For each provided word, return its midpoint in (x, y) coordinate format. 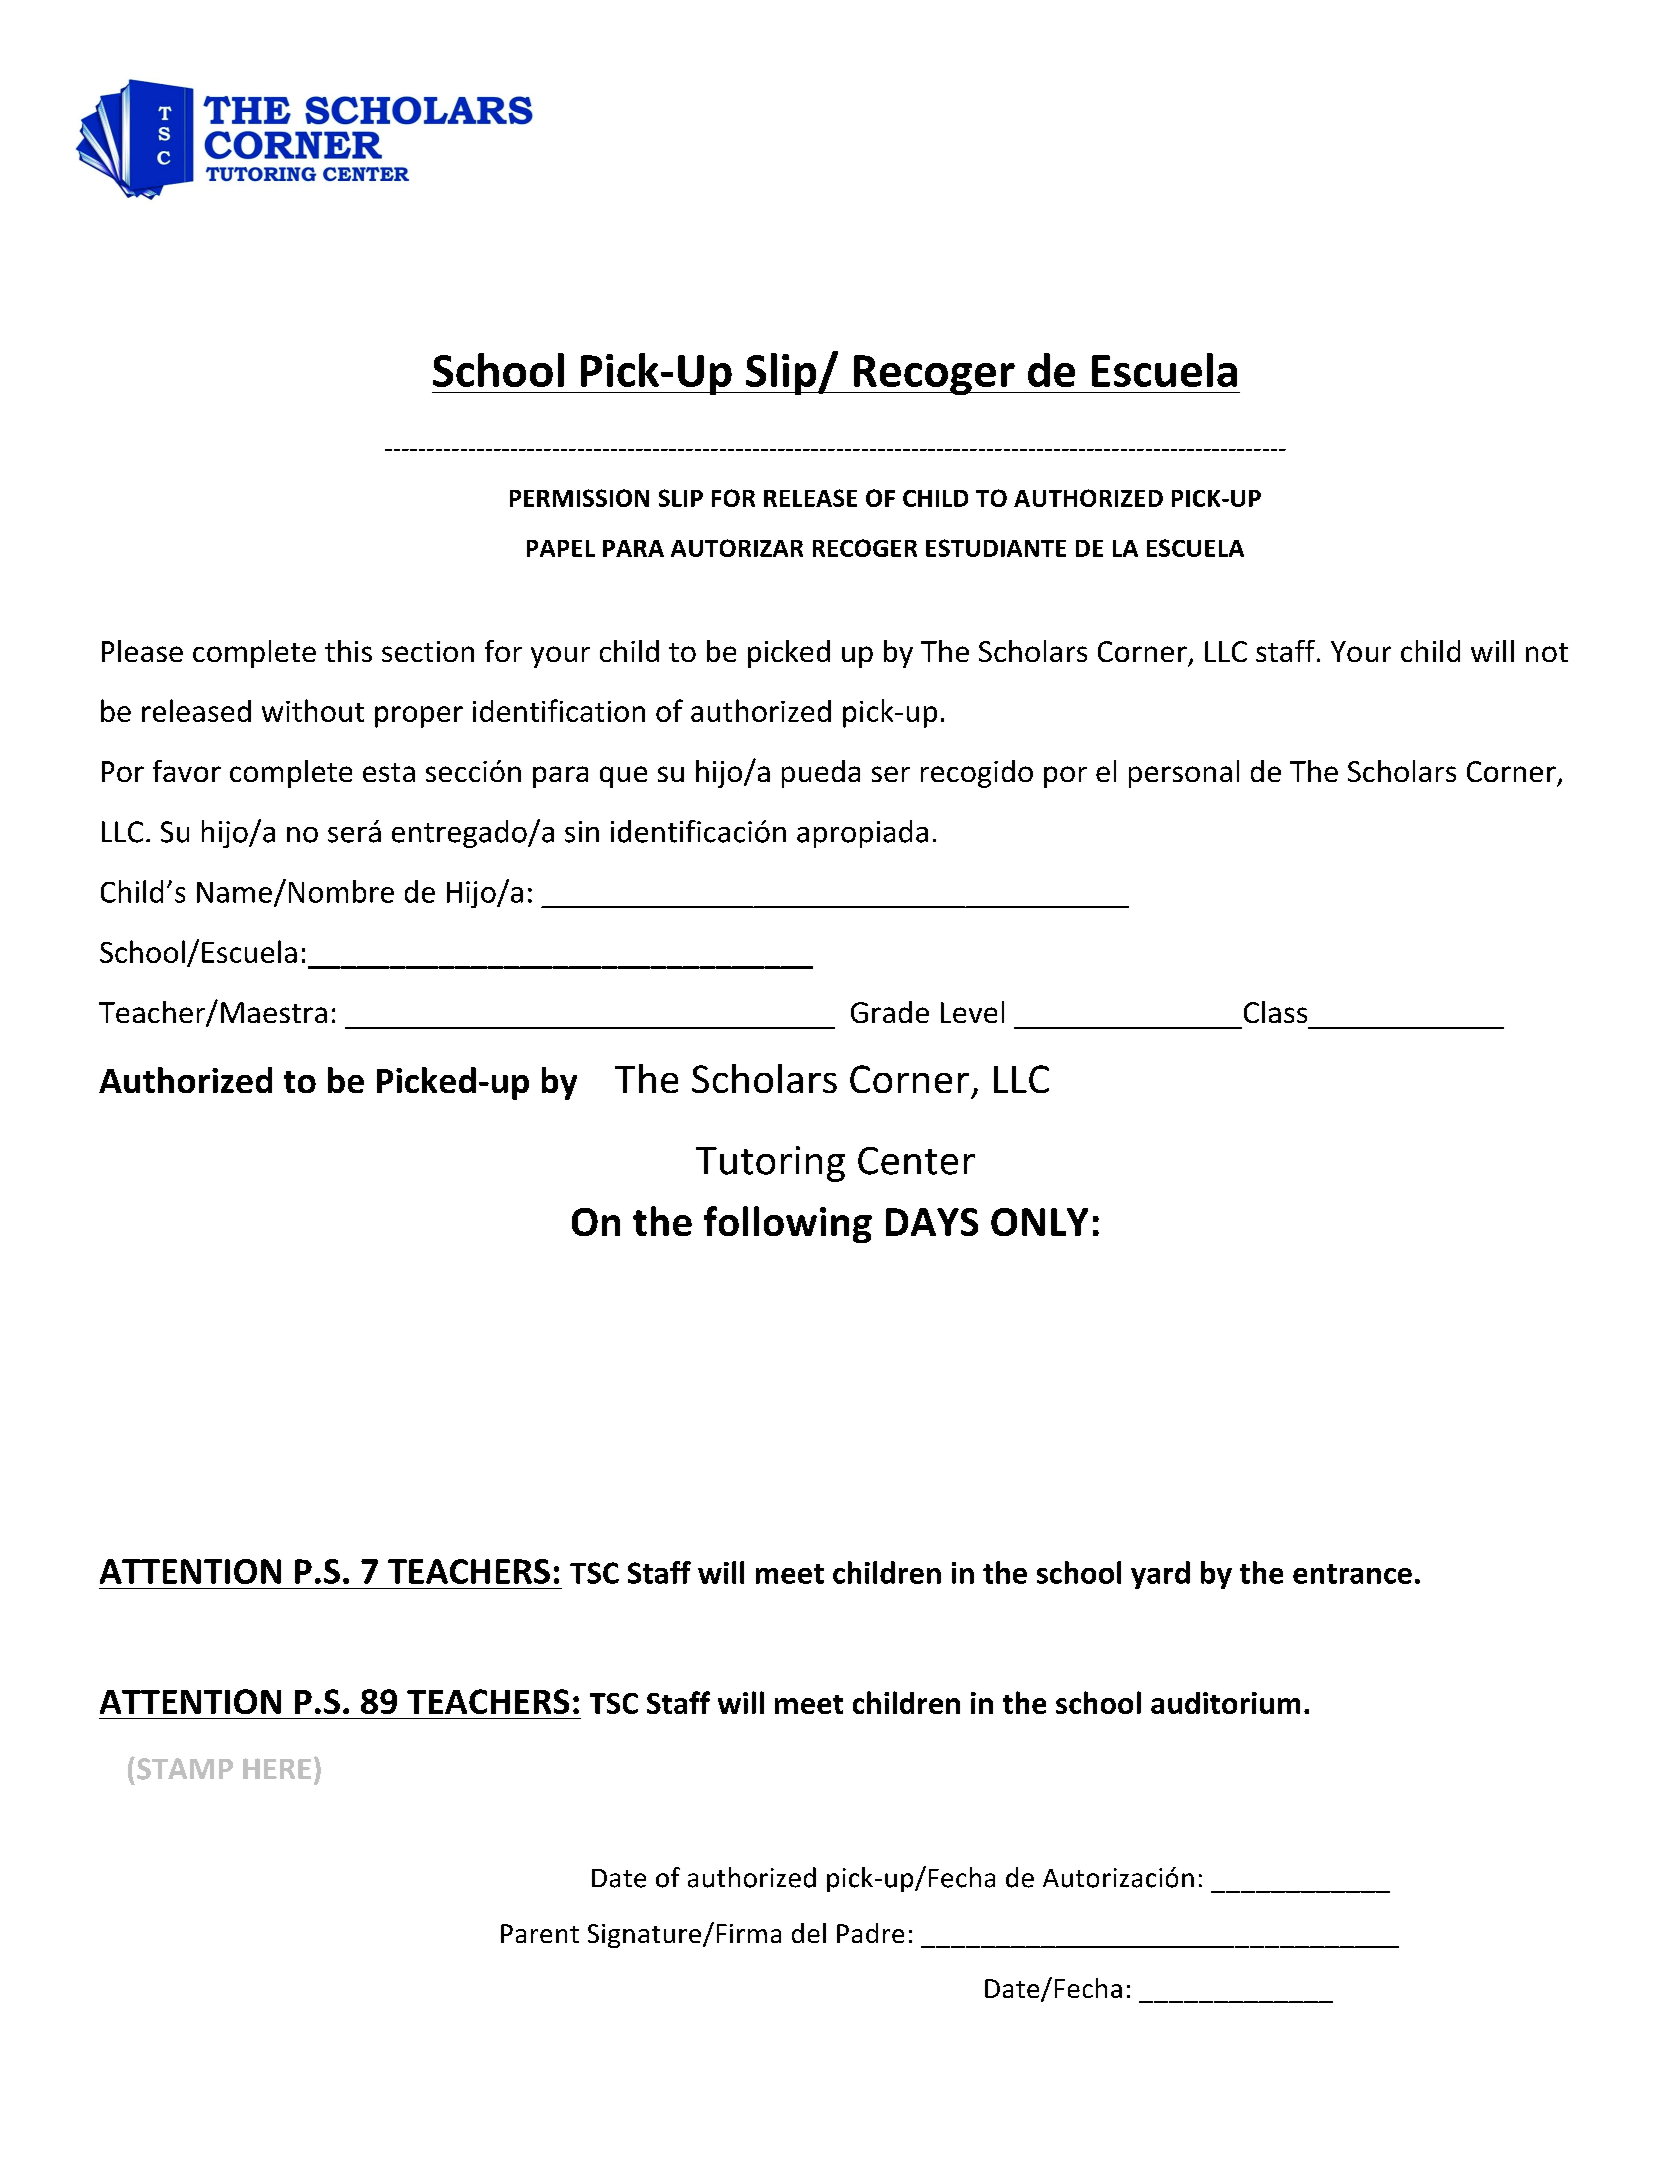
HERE (277, 1768)
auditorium (1225, 1703)
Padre (870, 1933)
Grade (890, 1012)
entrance (1352, 1574)
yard (1160, 1575)
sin (582, 832)
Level (972, 1012)
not (1547, 652)
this (348, 651)
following (788, 1224)
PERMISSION (579, 498)
